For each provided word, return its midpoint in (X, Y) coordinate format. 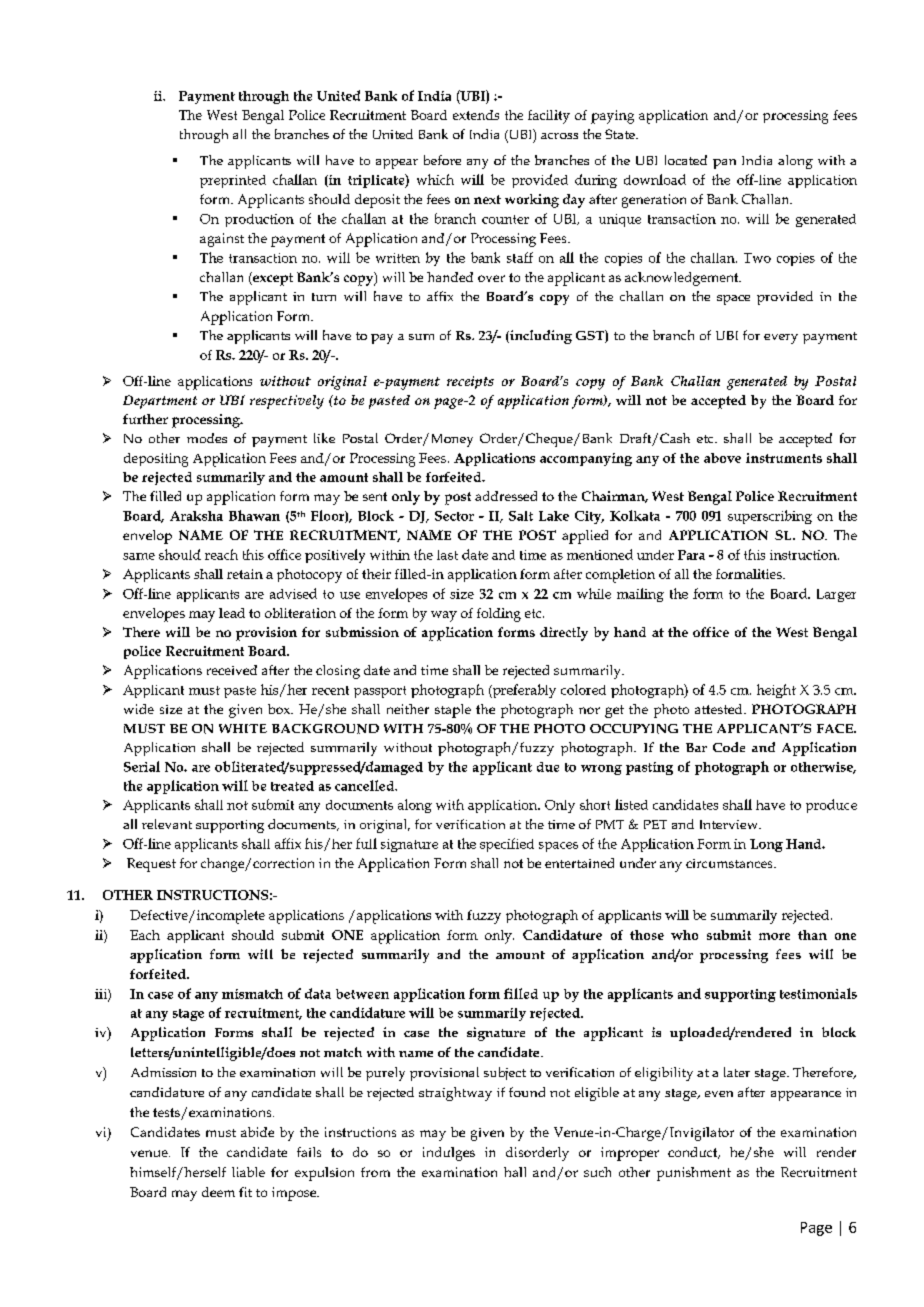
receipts (470, 382)
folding (499, 615)
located (686, 160)
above (722, 458)
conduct (694, 1153)
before (442, 160)
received (232, 670)
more (774, 936)
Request (151, 865)
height (776, 691)
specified (507, 845)
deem (218, 1192)
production (259, 220)
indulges (449, 1154)
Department (160, 402)
